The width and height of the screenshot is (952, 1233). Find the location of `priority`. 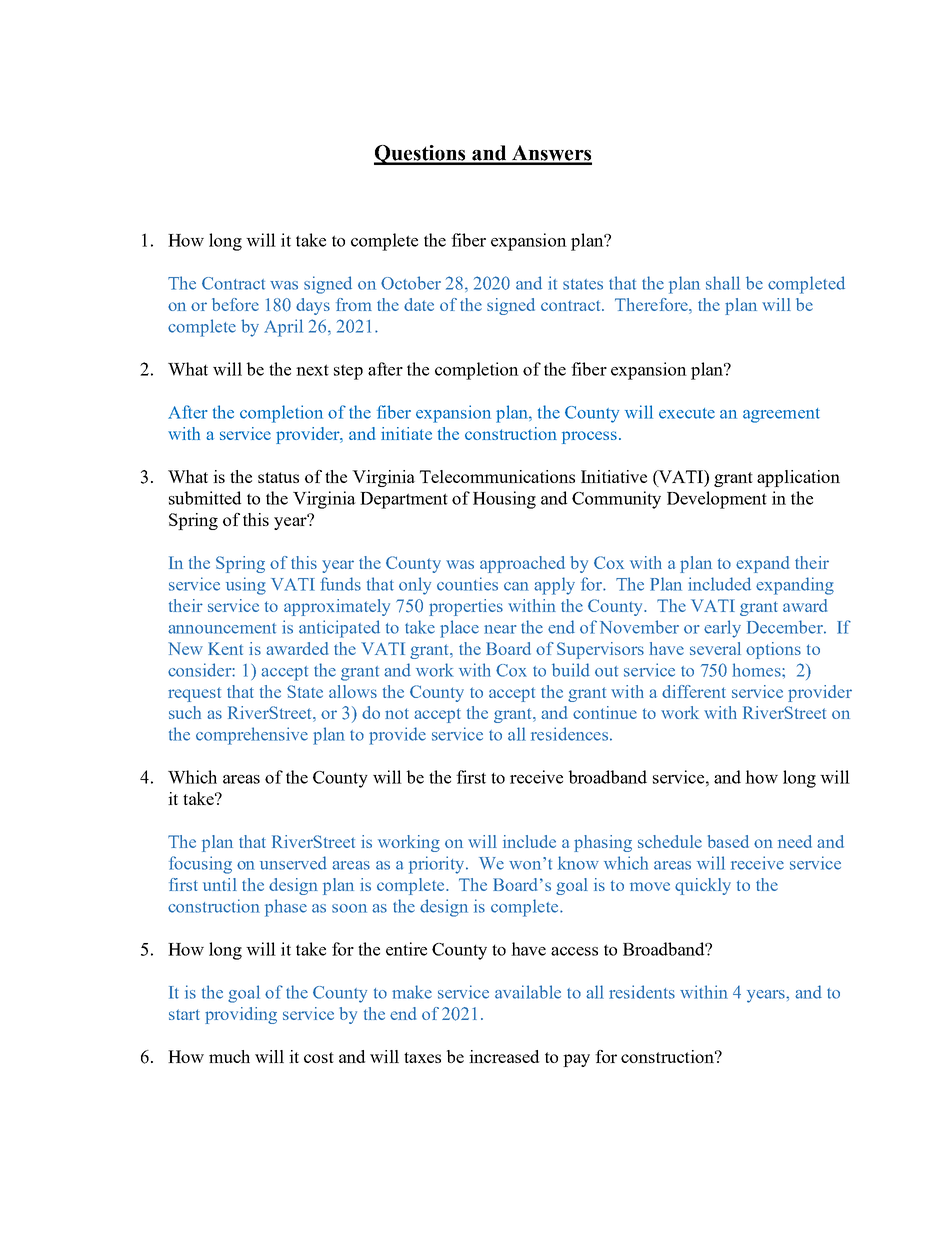

priority is located at coordinates (438, 865).
